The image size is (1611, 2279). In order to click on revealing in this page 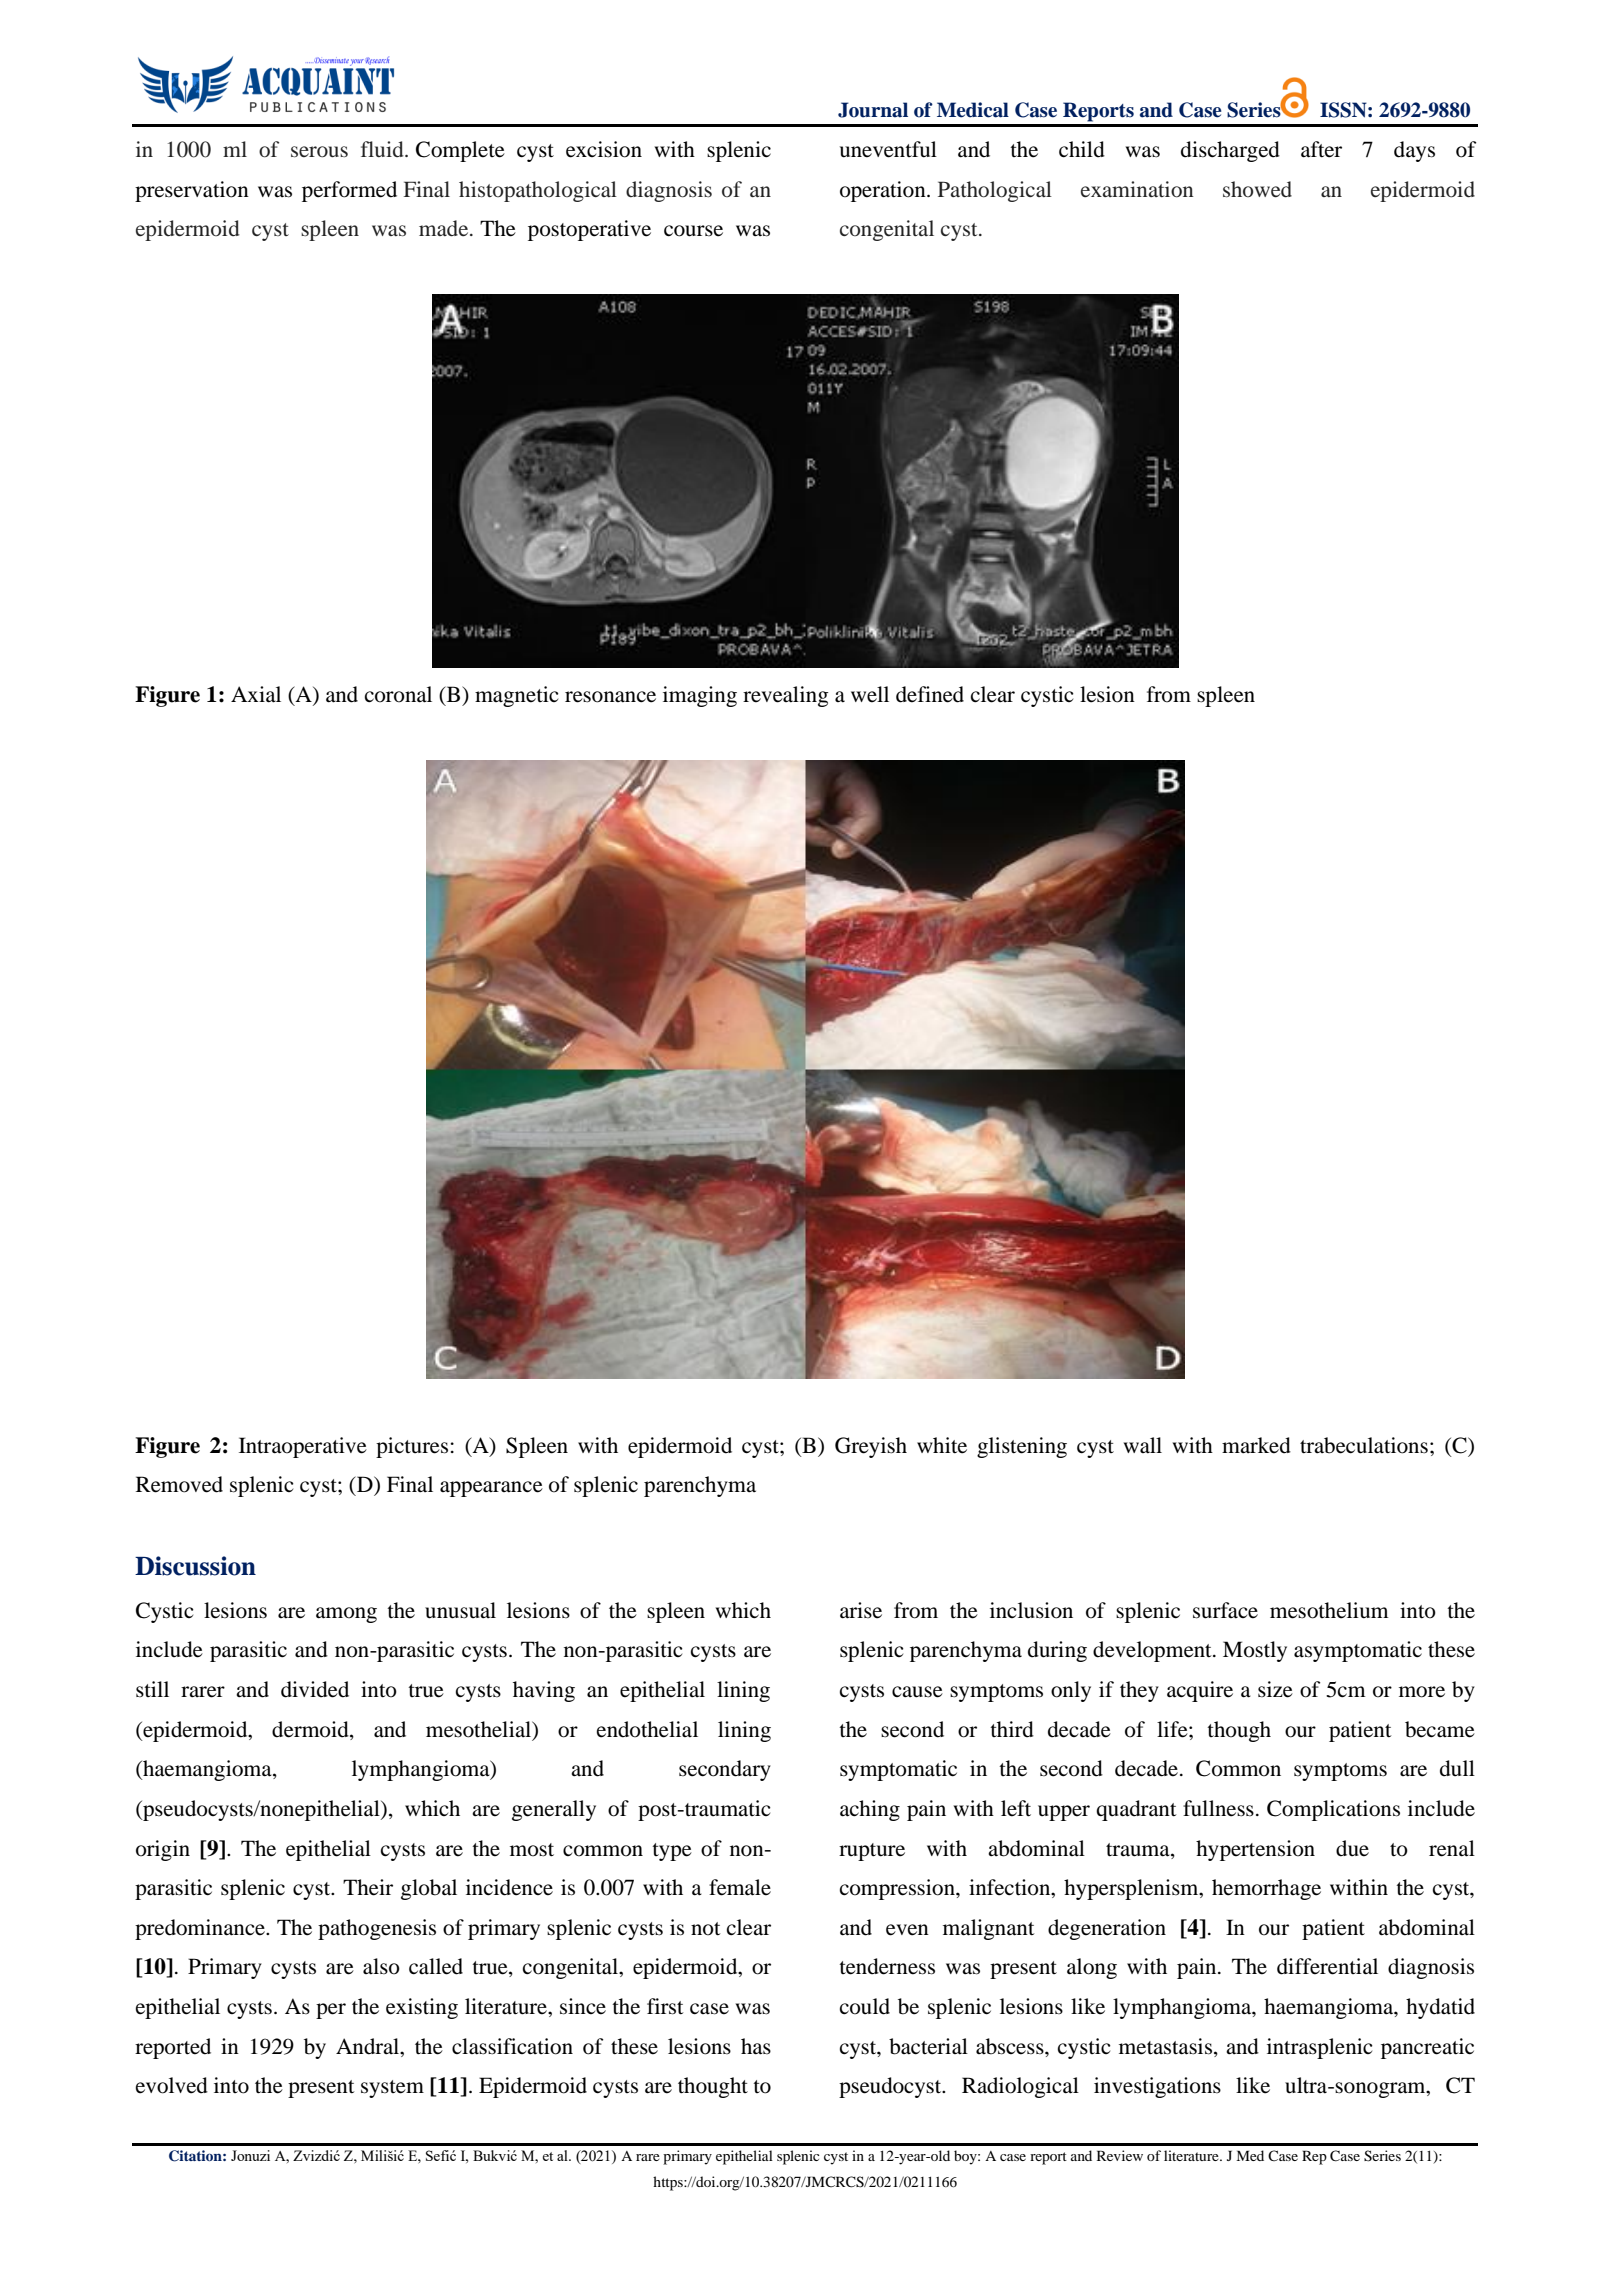, I will do `click(786, 696)`.
